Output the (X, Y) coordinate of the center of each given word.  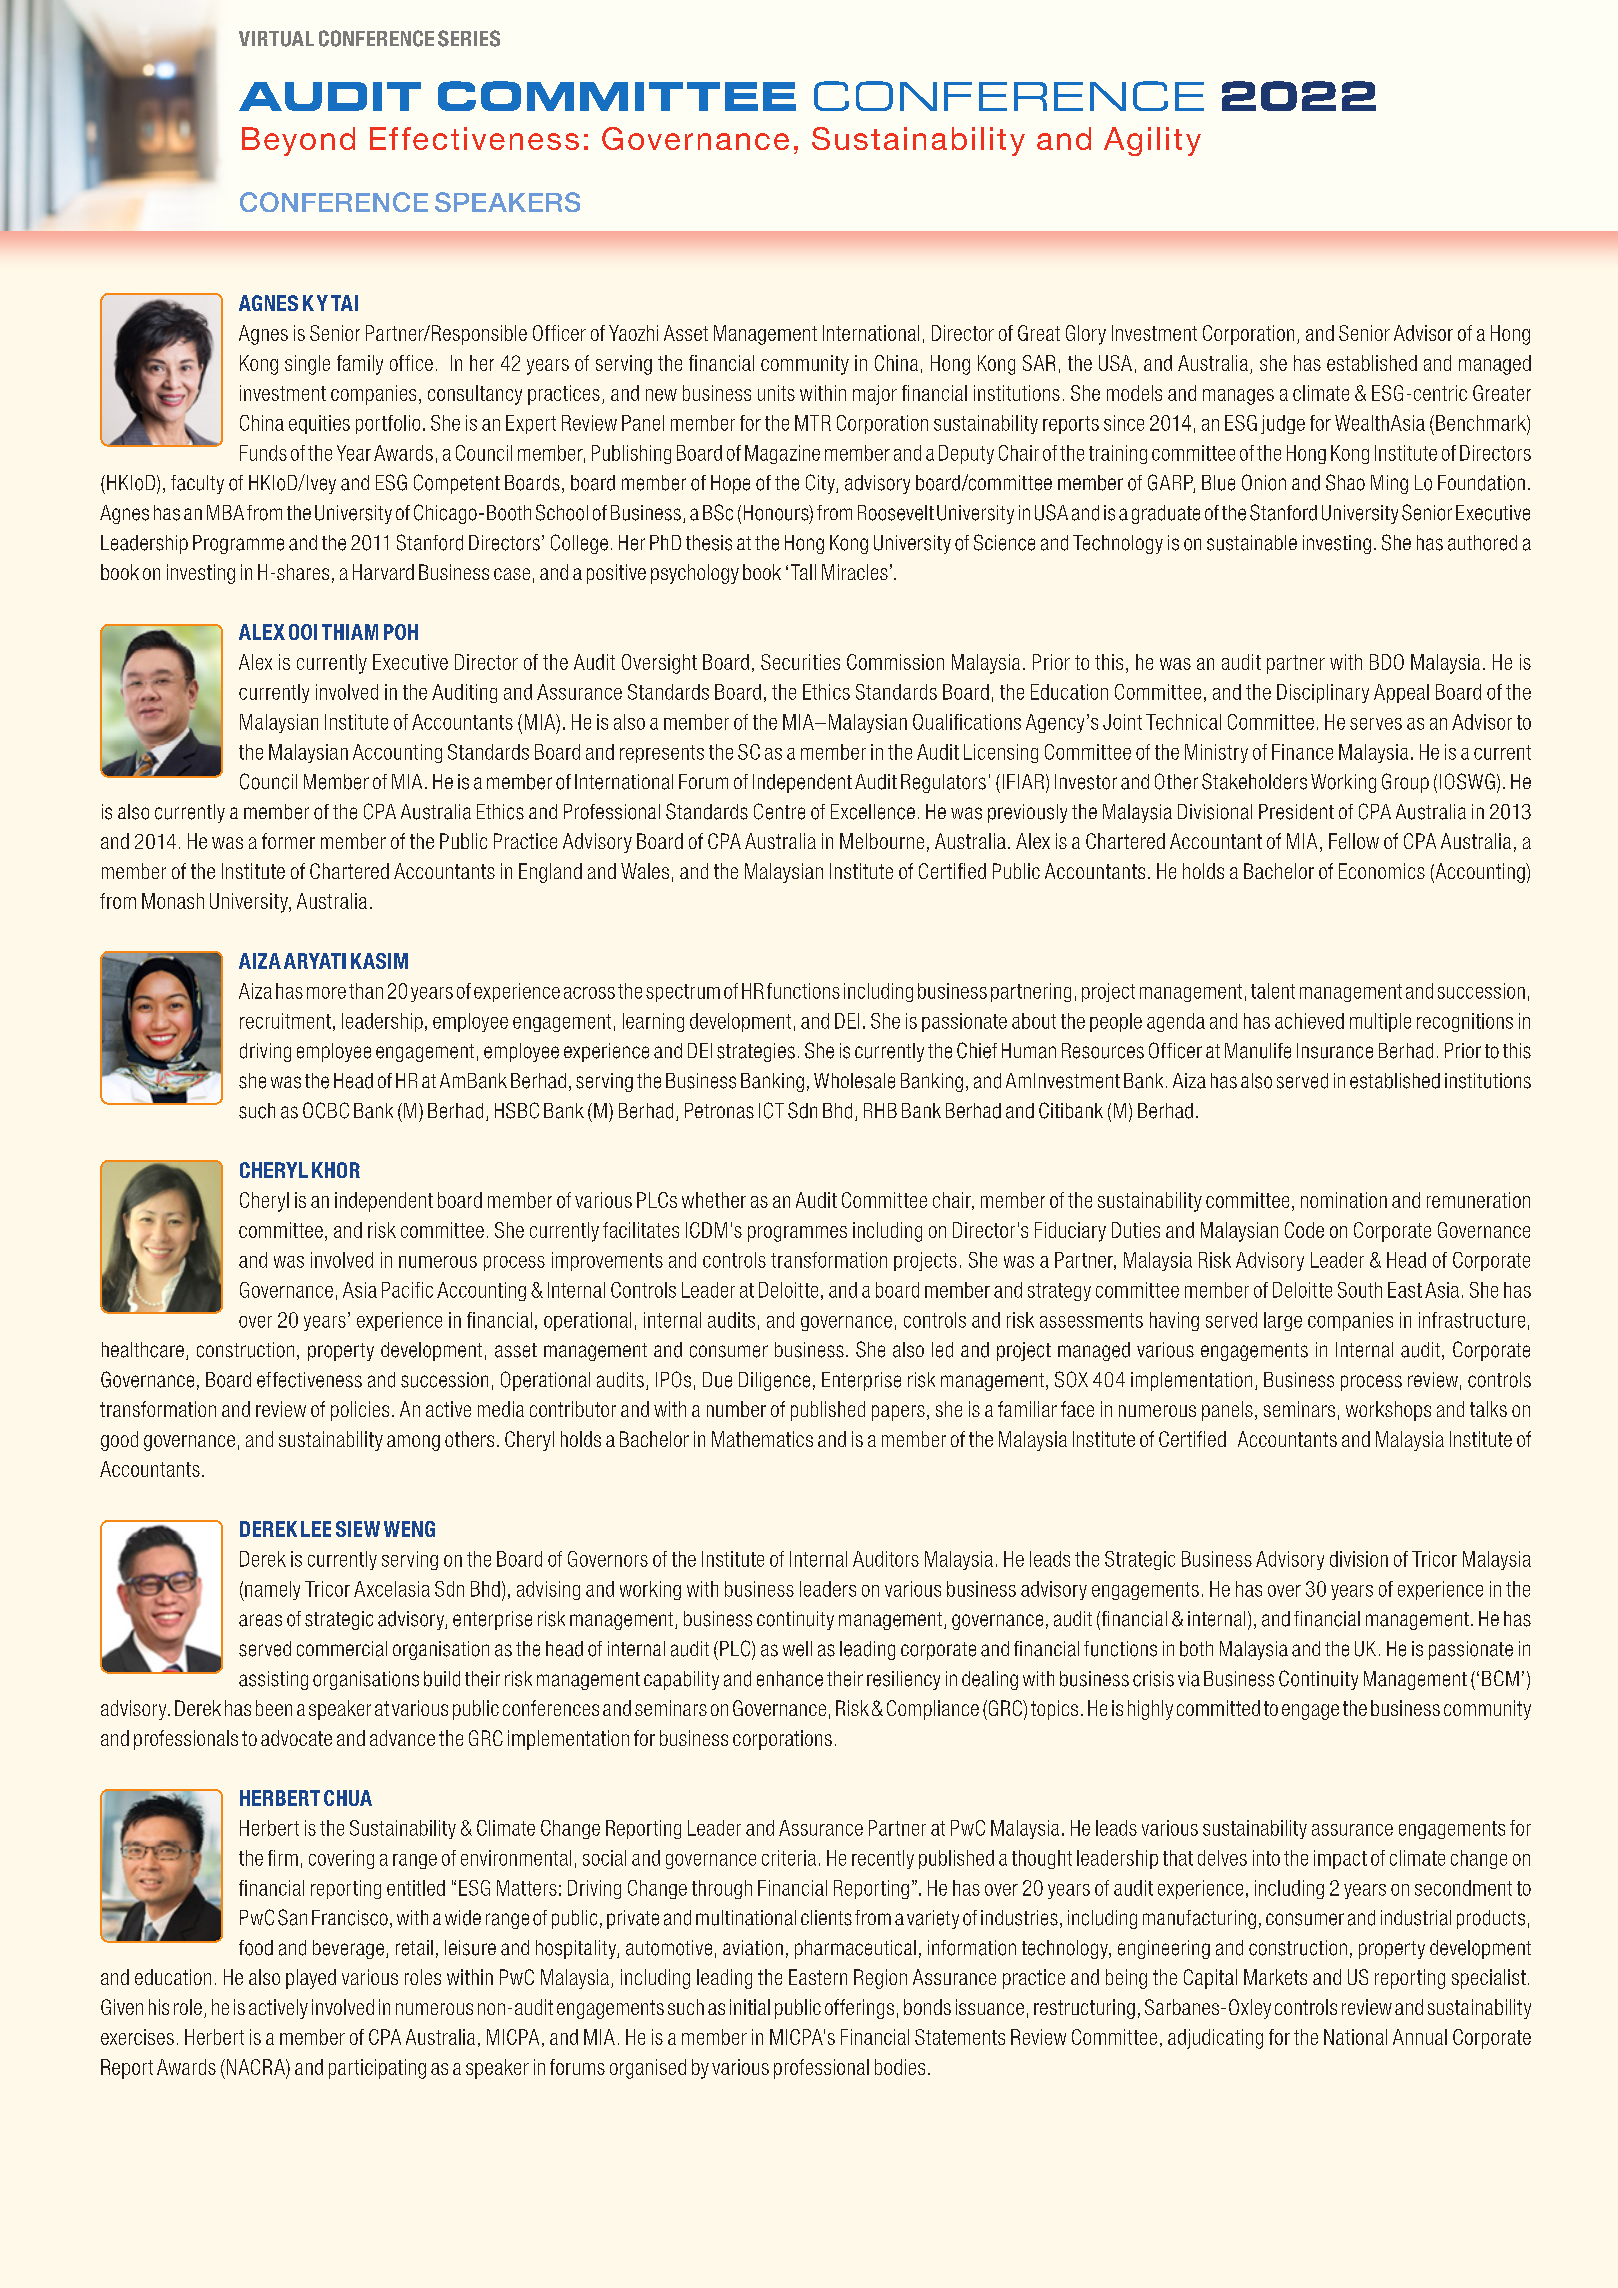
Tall (803, 572)
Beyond (298, 141)
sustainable (1252, 543)
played (311, 1979)
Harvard (383, 572)
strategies (756, 1052)
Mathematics (762, 1439)
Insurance (1335, 1051)
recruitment (285, 1021)
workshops (1388, 1411)
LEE (316, 1529)
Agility (1152, 141)
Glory (1086, 335)
